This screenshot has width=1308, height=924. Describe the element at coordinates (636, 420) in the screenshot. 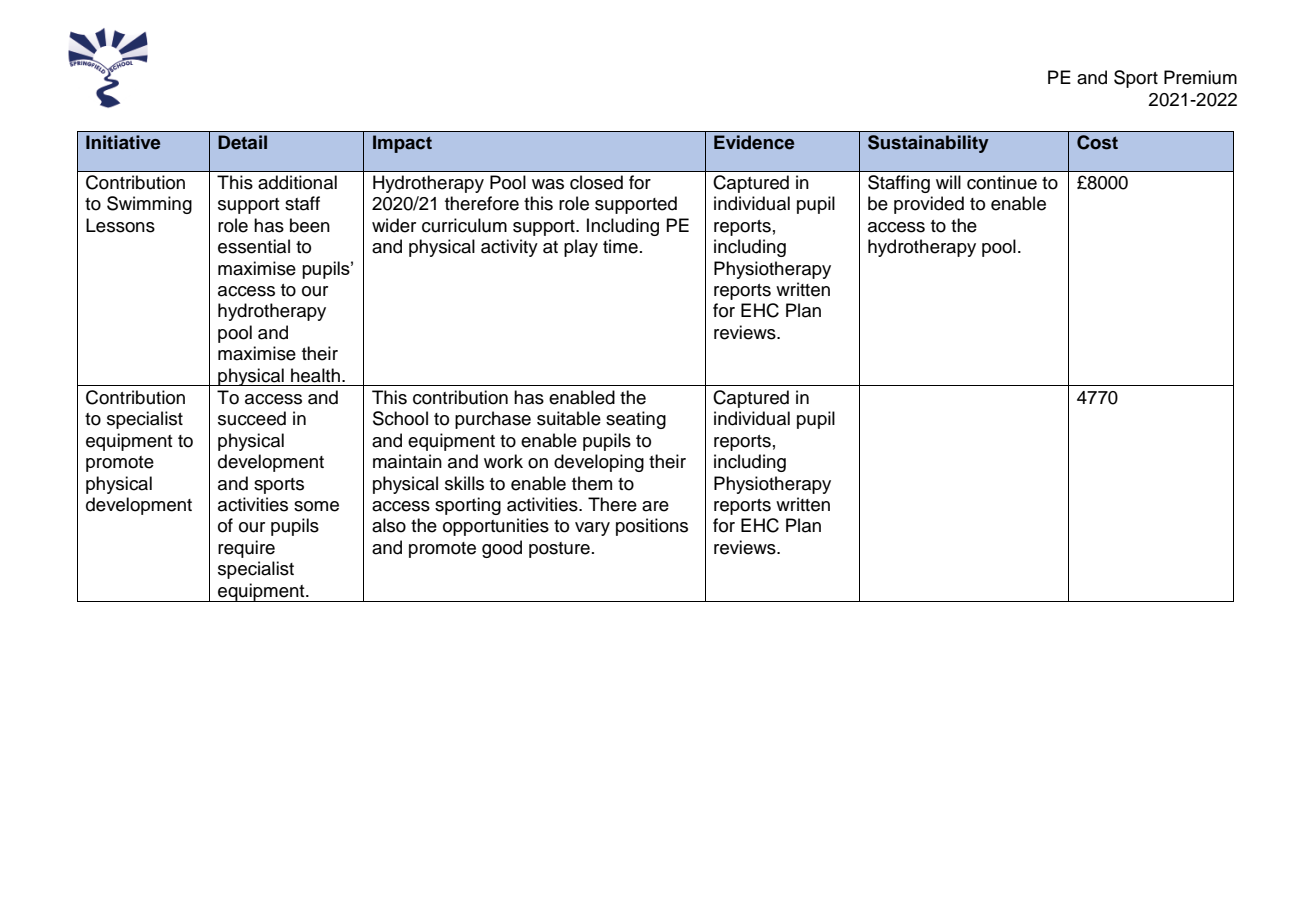

I see `seating` at that location.
